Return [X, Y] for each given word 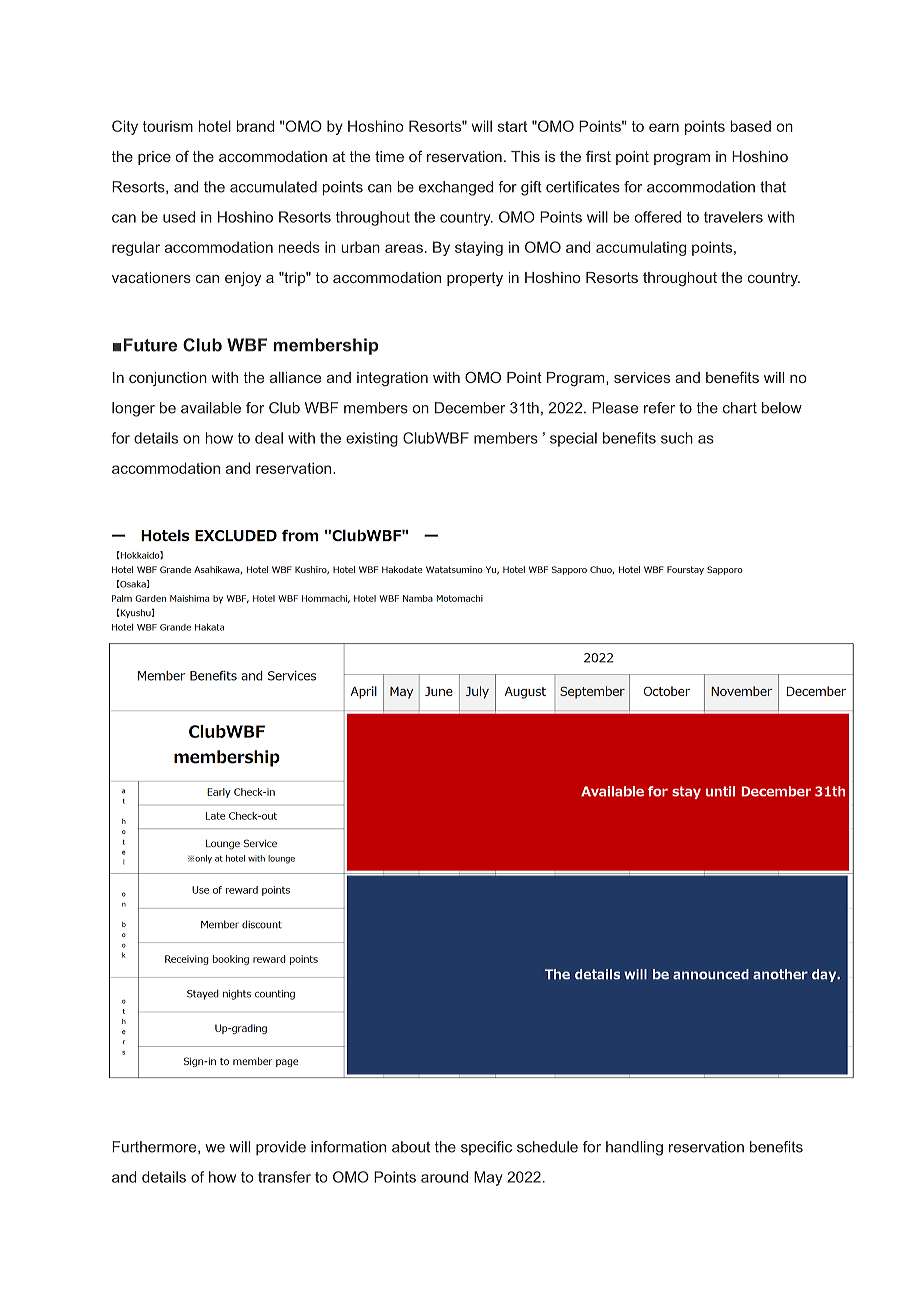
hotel [215, 126]
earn [664, 127]
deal [269, 438]
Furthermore [156, 1147]
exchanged [456, 188]
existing [372, 439]
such [677, 438]
